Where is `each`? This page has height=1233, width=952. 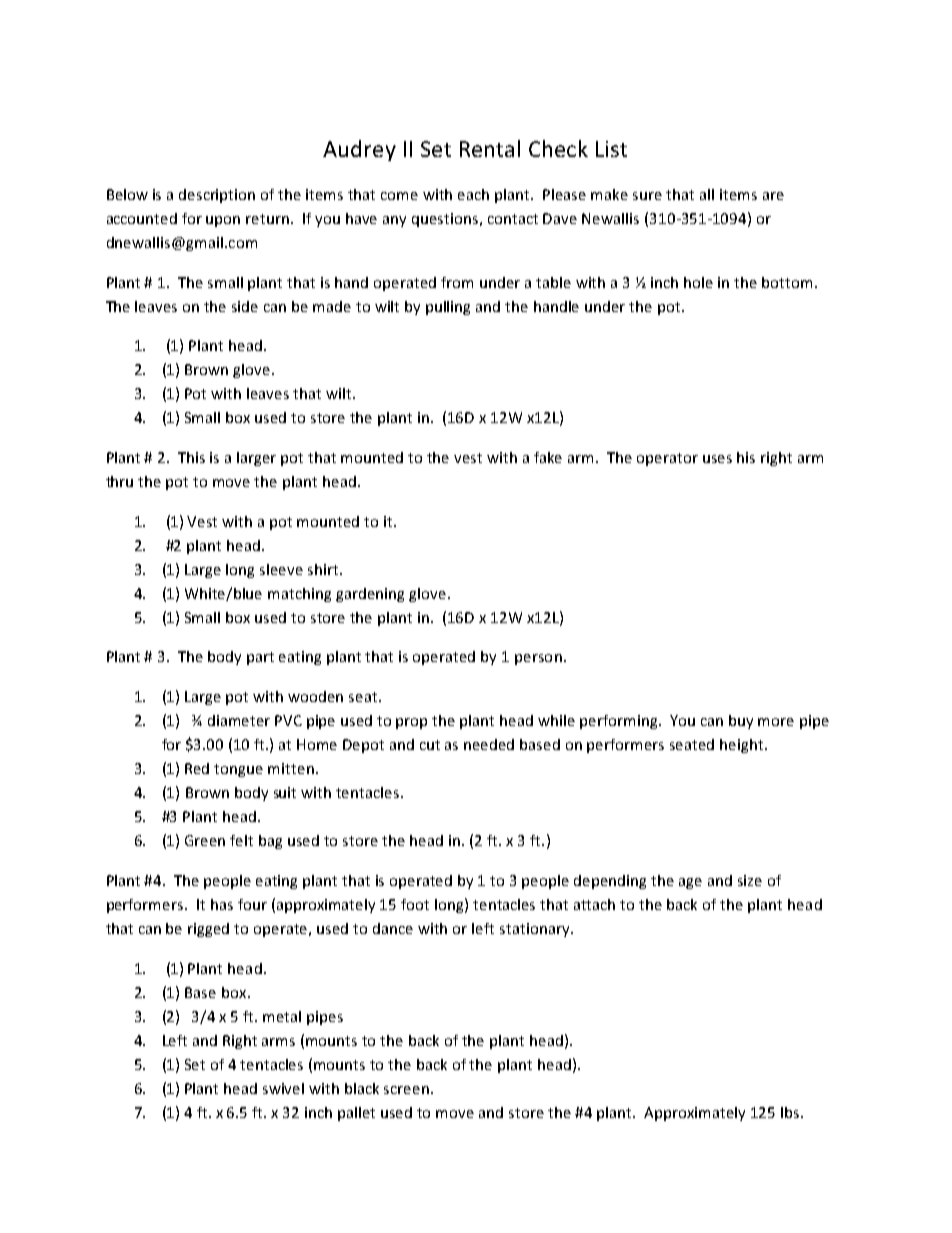
each is located at coordinates (473, 194).
